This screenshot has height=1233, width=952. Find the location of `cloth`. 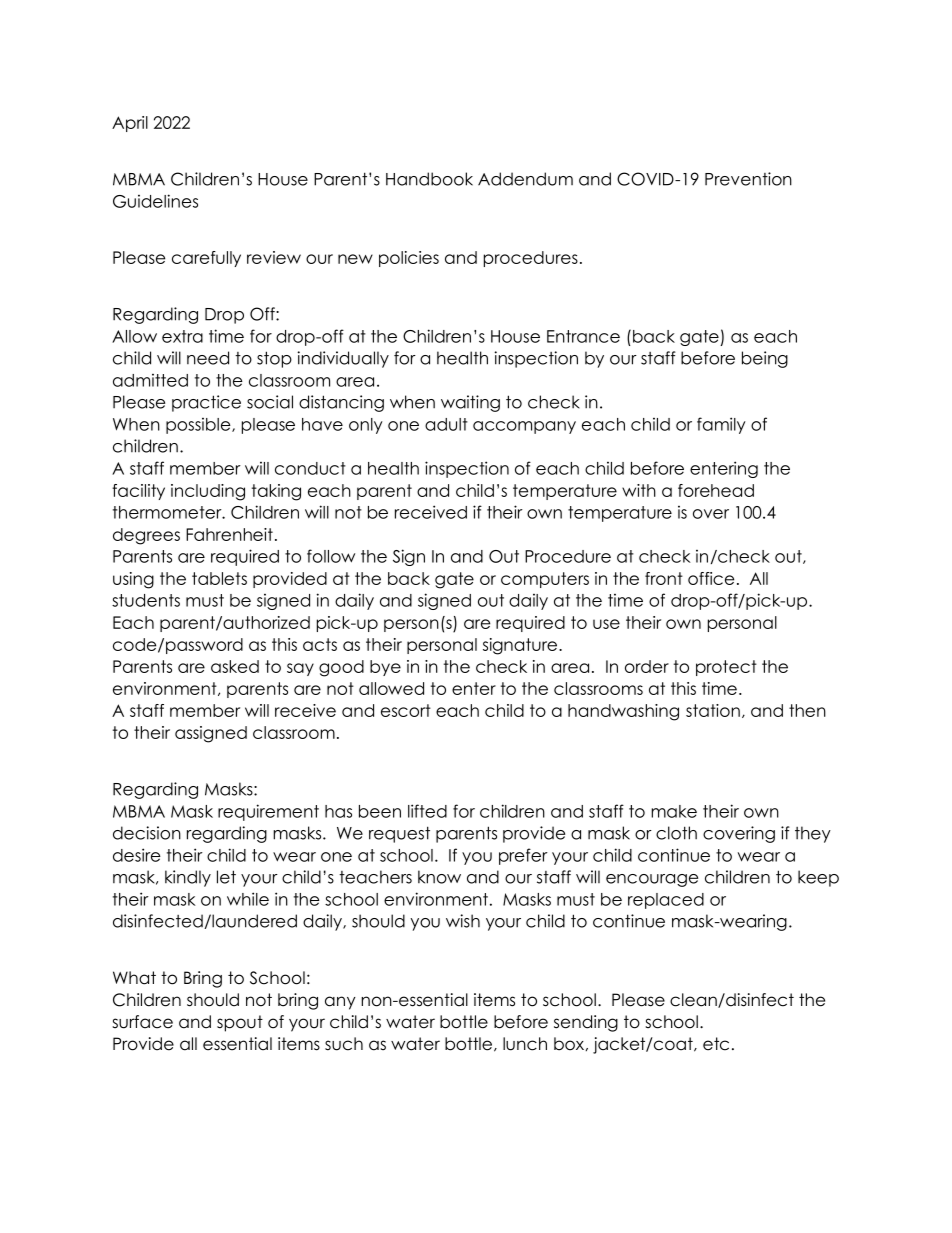

cloth is located at coordinates (676, 833).
